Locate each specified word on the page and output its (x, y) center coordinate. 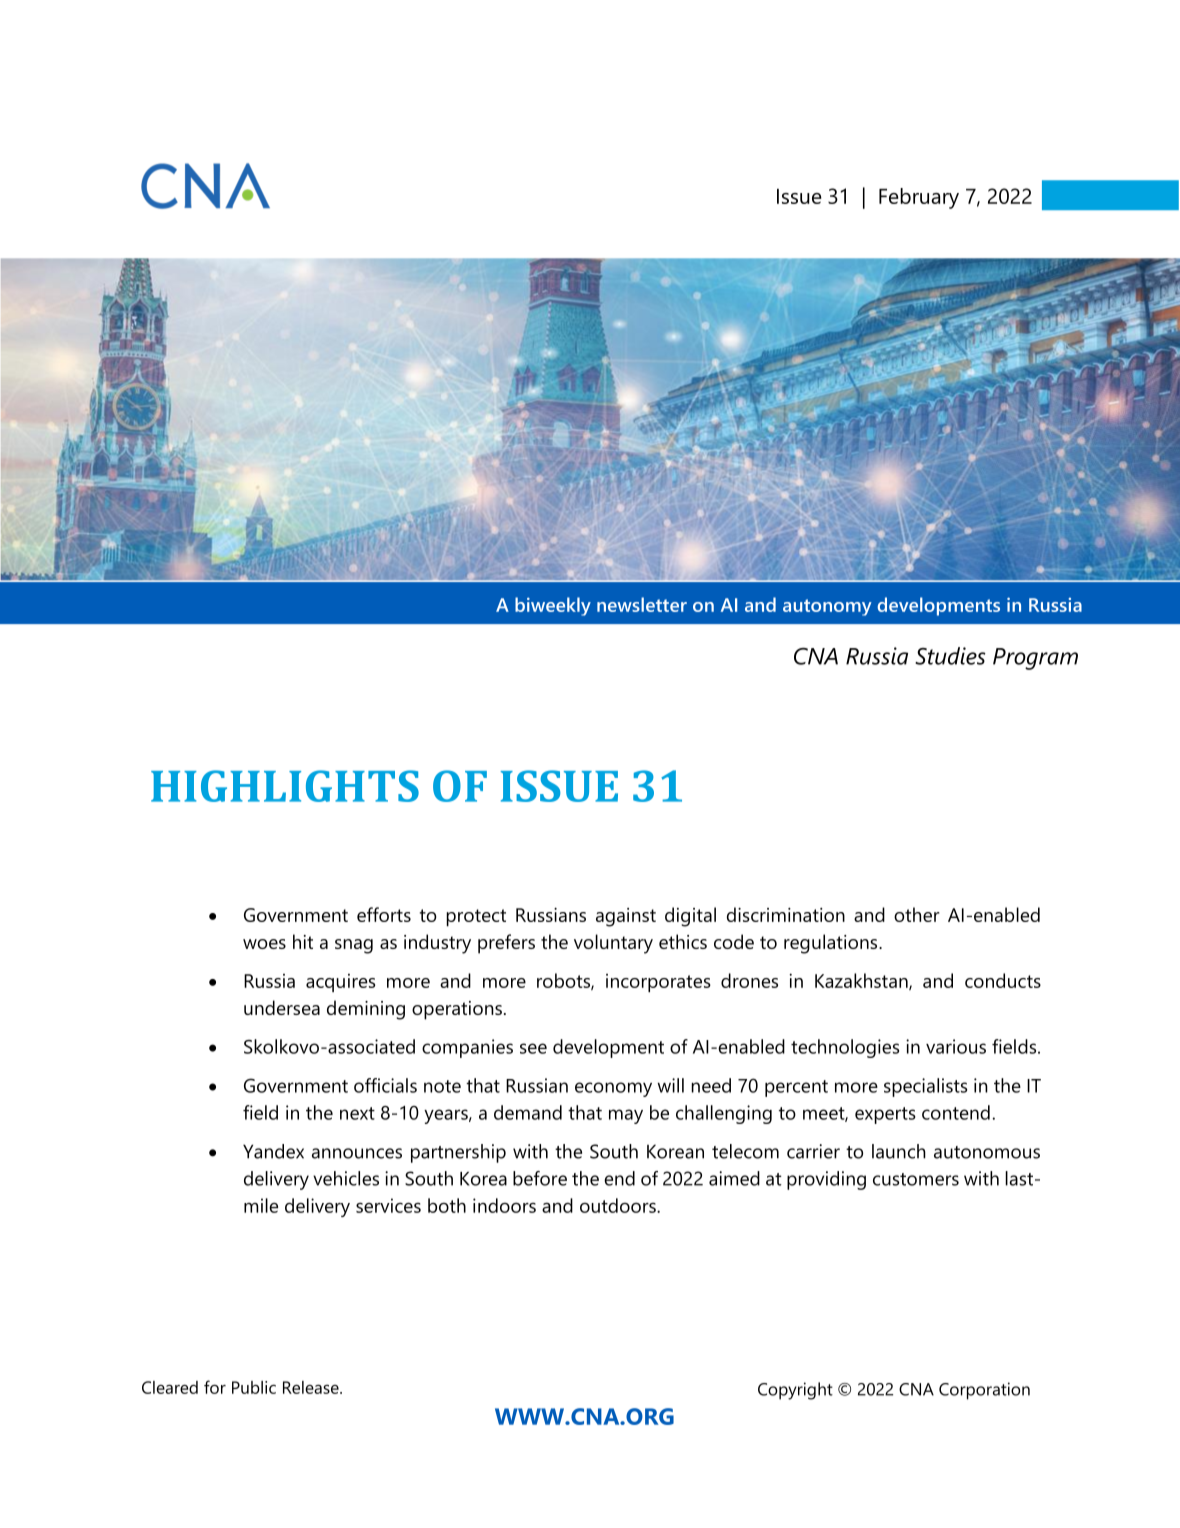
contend (956, 1112)
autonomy (827, 607)
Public (254, 1387)
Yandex (273, 1151)
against (626, 917)
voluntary (613, 944)
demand (528, 1112)
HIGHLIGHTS (285, 786)
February (919, 198)
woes (264, 944)
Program (1035, 659)
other (917, 914)
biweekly (553, 606)
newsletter (642, 604)
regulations (832, 944)
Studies (950, 656)
